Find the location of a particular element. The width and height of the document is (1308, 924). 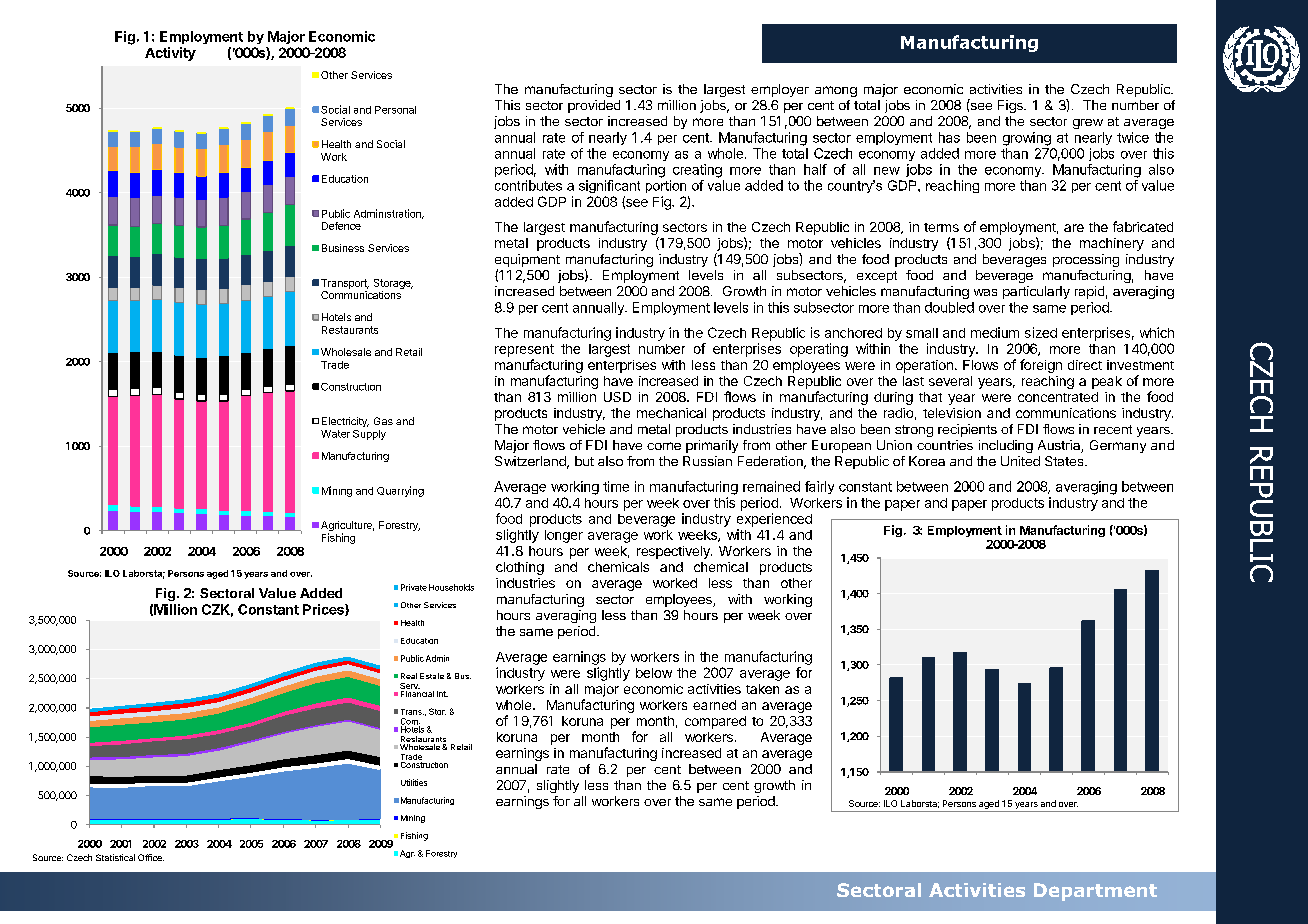

experienced is located at coordinates (774, 520).
